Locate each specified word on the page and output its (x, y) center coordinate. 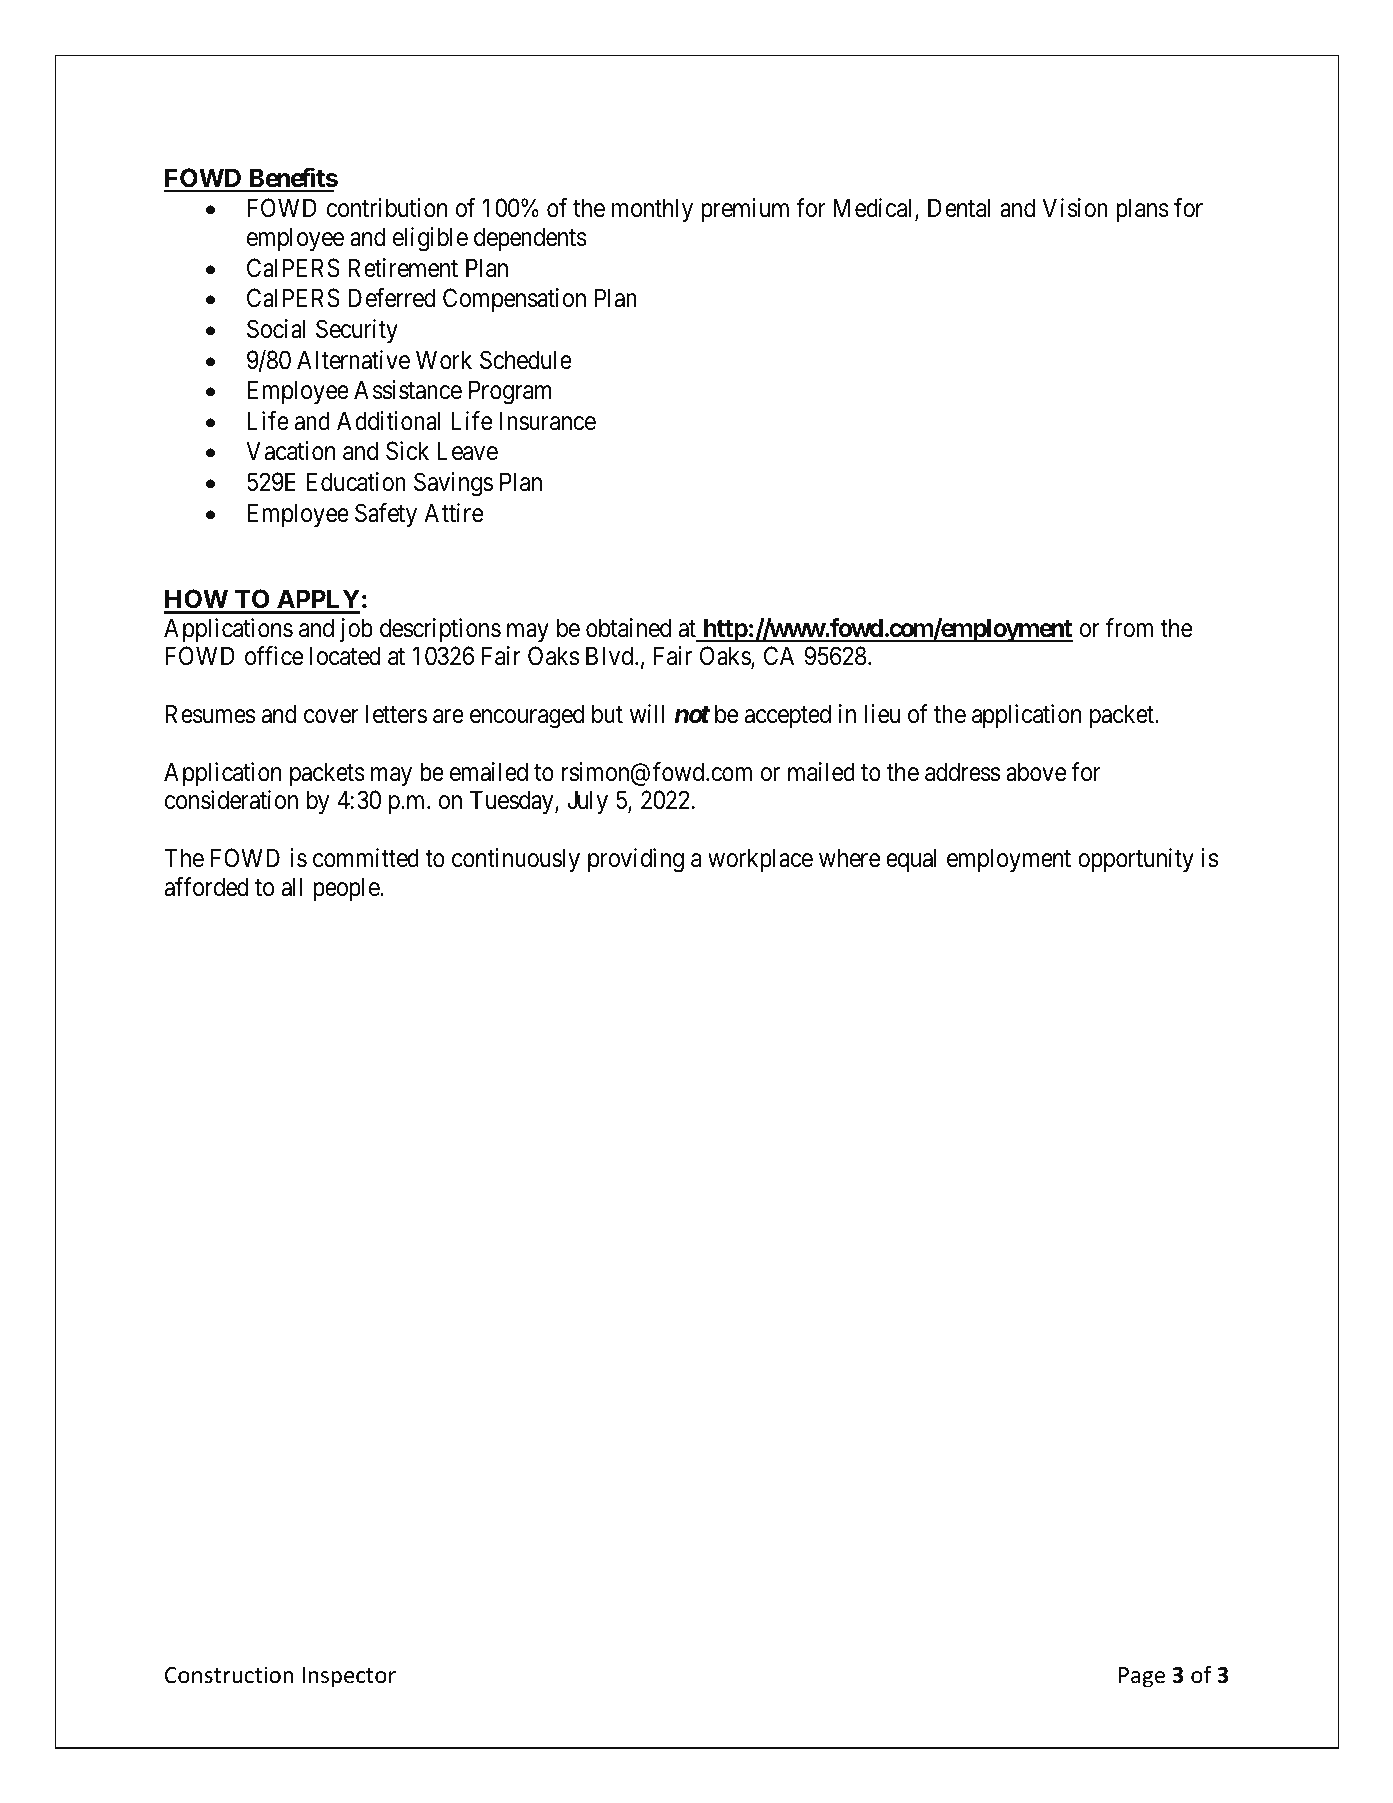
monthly (652, 210)
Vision (1075, 208)
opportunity (1136, 860)
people (347, 889)
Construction (229, 1675)
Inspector (349, 1677)
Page (1142, 1677)
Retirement (403, 268)
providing (636, 860)
